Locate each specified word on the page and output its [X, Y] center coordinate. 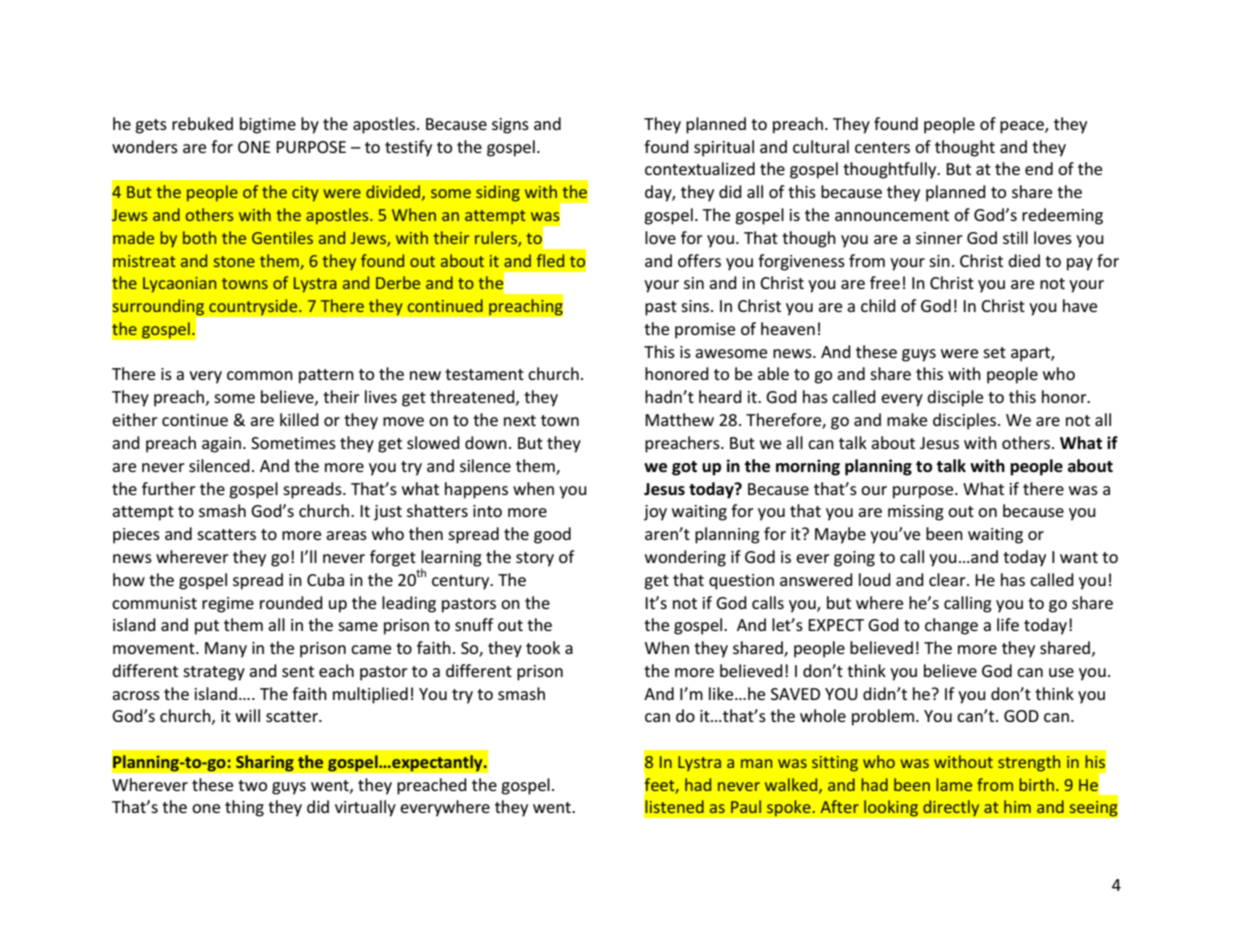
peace [1023, 127]
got [684, 468]
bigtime [268, 125]
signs [510, 126]
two [252, 785]
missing [916, 513]
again [221, 445]
